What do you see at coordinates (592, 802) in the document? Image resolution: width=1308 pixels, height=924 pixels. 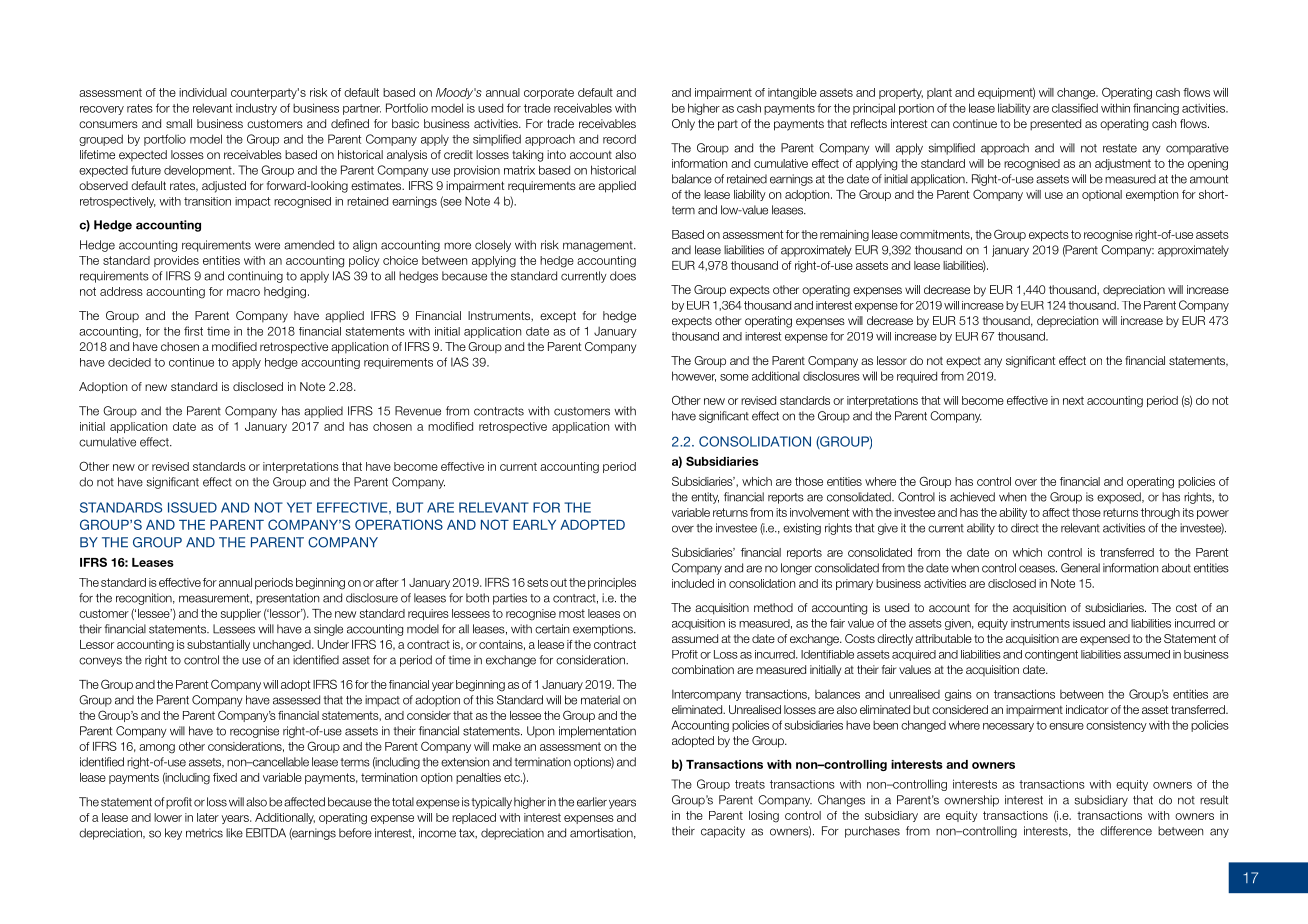 I see `earlier` at bounding box center [592, 802].
